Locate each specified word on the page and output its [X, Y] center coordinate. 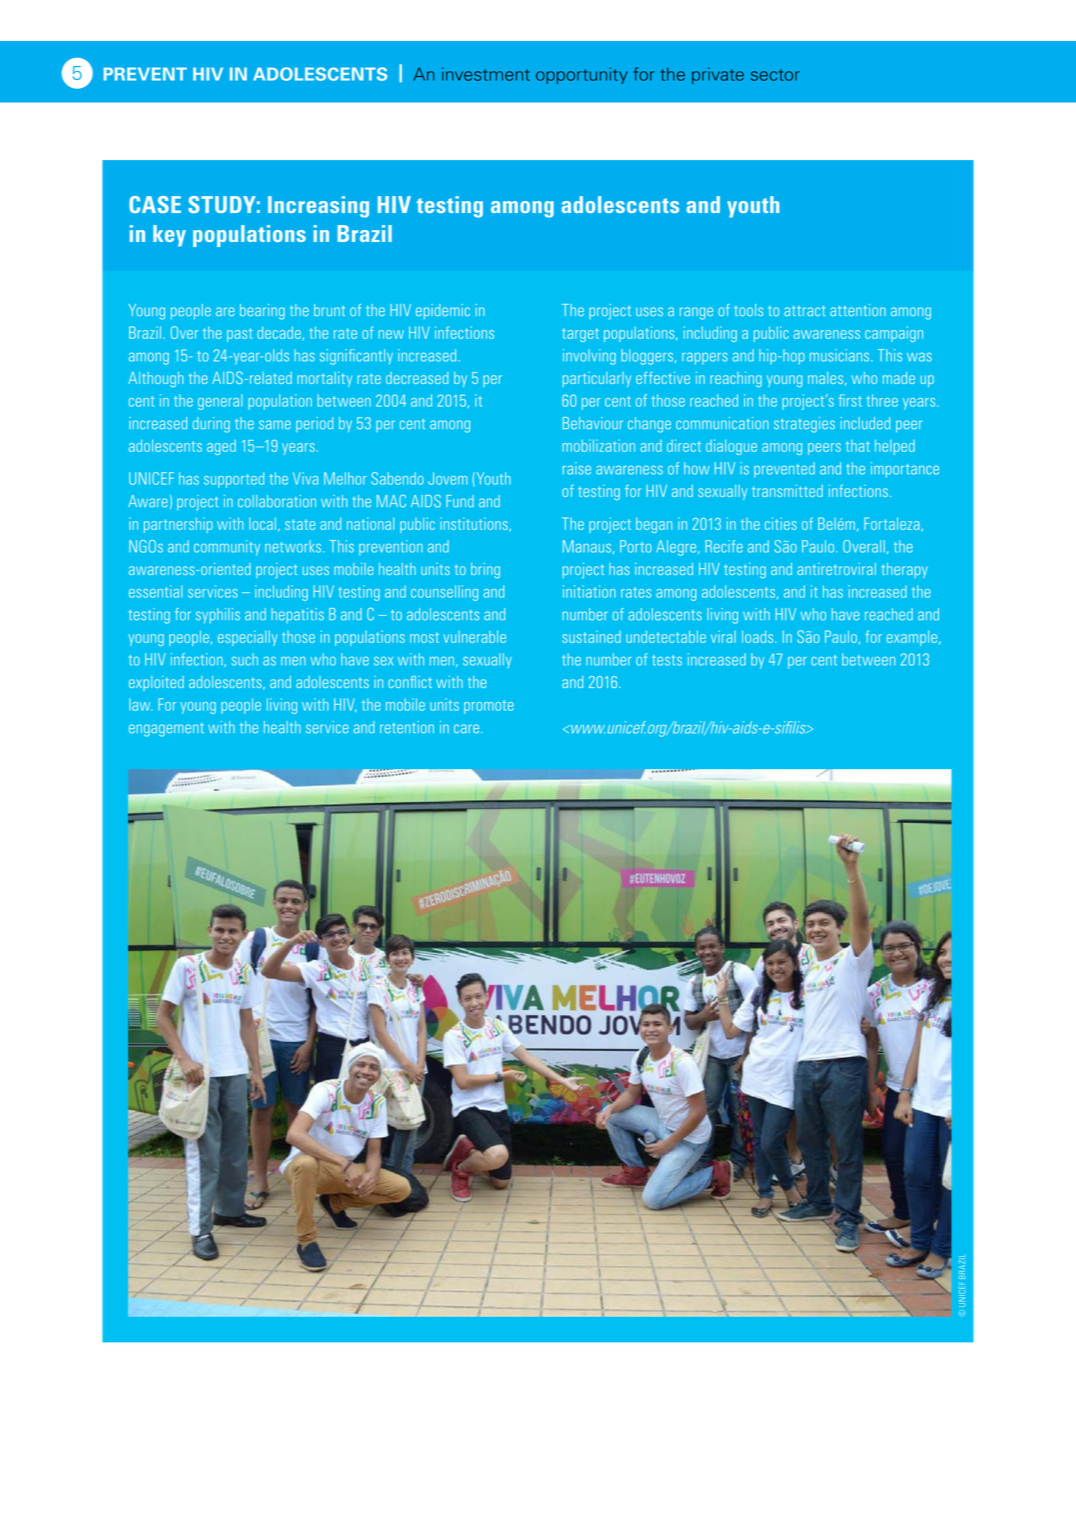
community [227, 548]
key [169, 236]
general [220, 402]
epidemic [443, 311]
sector [775, 75]
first [850, 400]
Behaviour [593, 423]
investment [486, 74]
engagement [166, 730]
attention [858, 310]
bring [485, 571]
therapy [904, 570]
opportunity [581, 75]
